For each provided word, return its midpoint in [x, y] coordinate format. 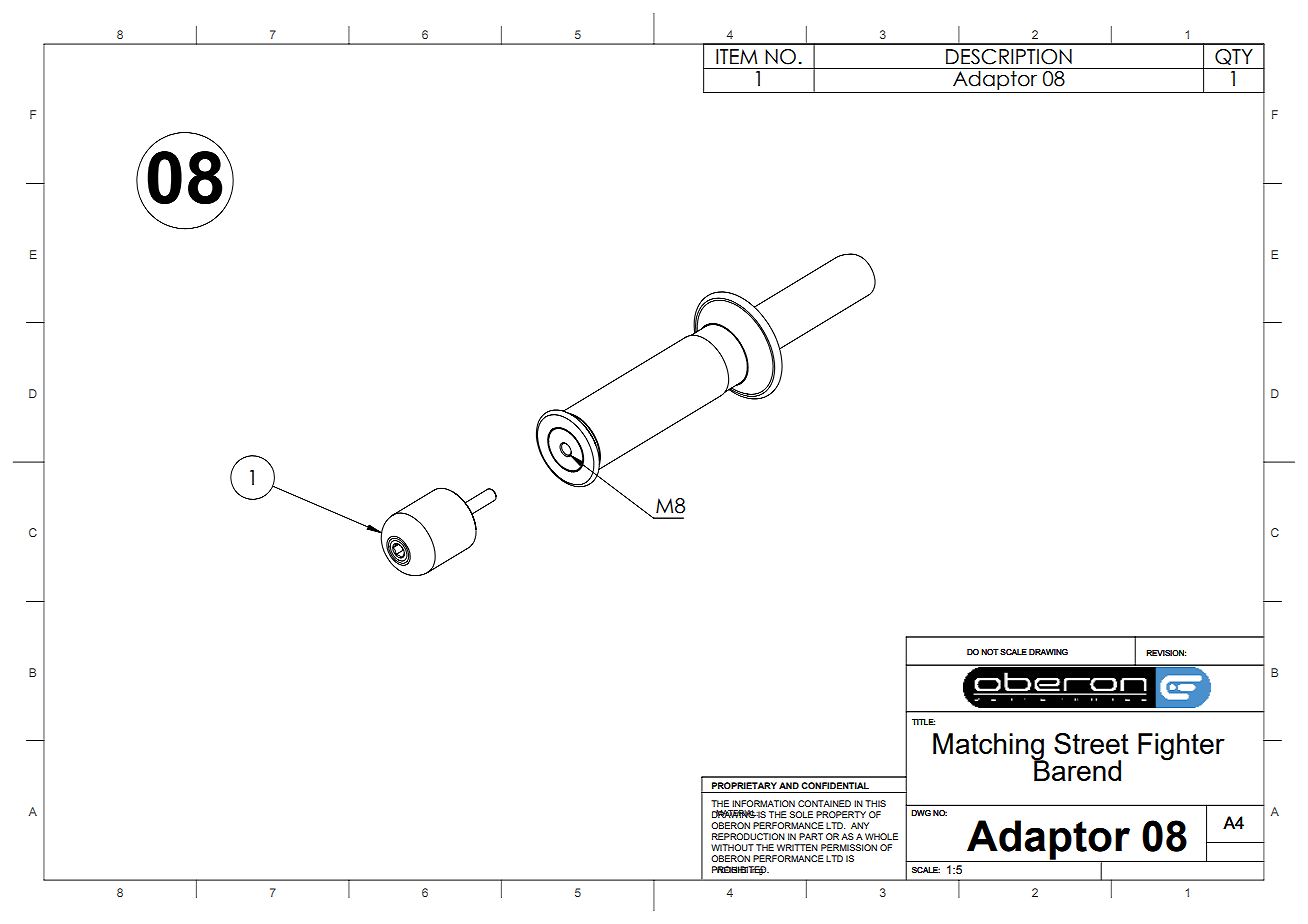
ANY [860, 825]
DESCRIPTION [1009, 57]
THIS [875, 803]
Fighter [1181, 747]
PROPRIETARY [744, 785]
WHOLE [881, 836]
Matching [989, 747]
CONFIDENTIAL [835, 785]
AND [789, 785]
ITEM [736, 56]
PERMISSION [849, 847]
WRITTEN [797, 847]
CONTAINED [824, 803]
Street [1091, 743]
